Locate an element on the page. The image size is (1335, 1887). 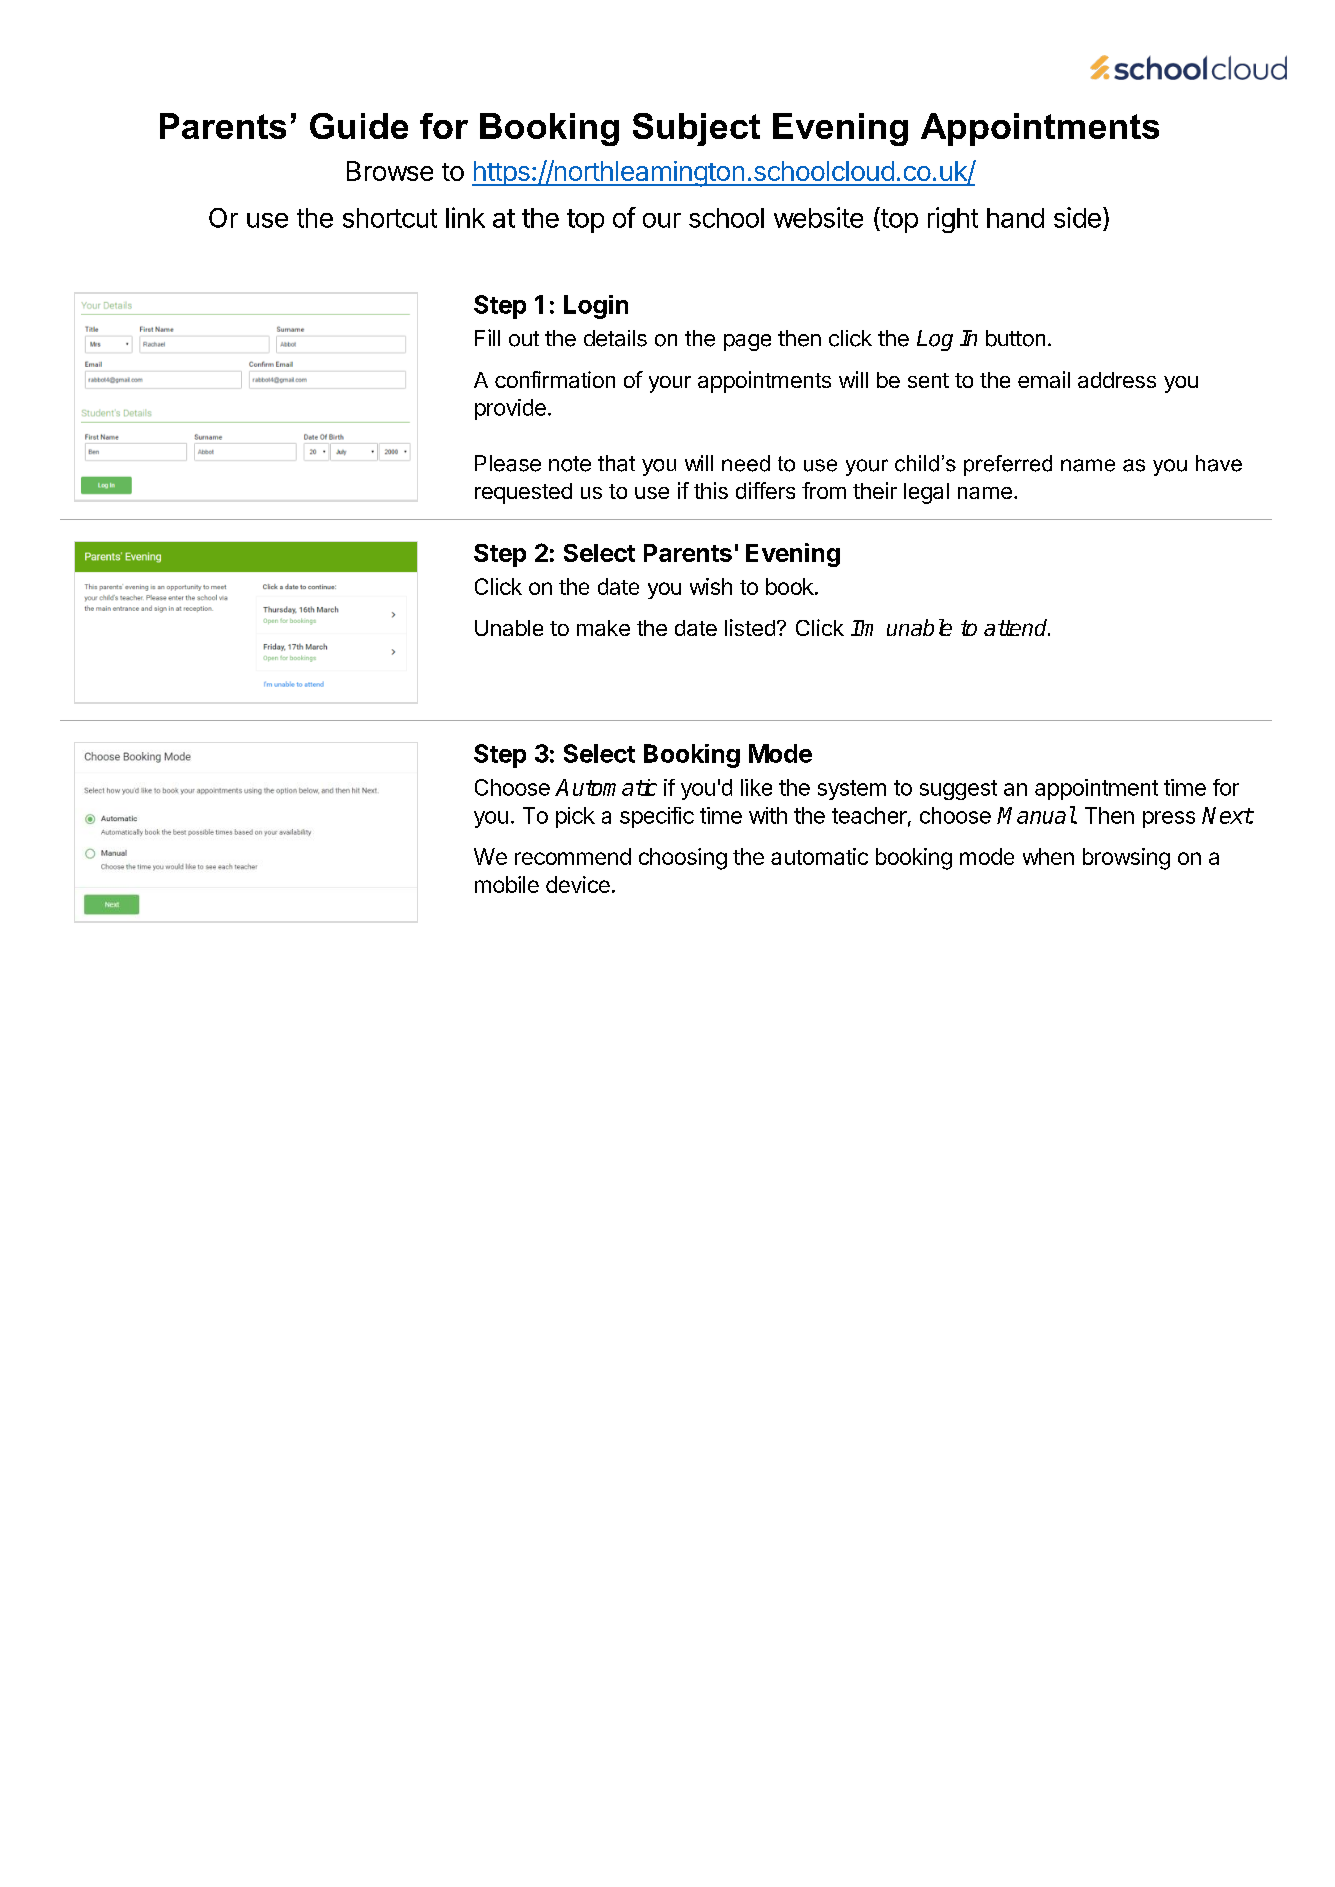
address is located at coordinates (1117, 380).
